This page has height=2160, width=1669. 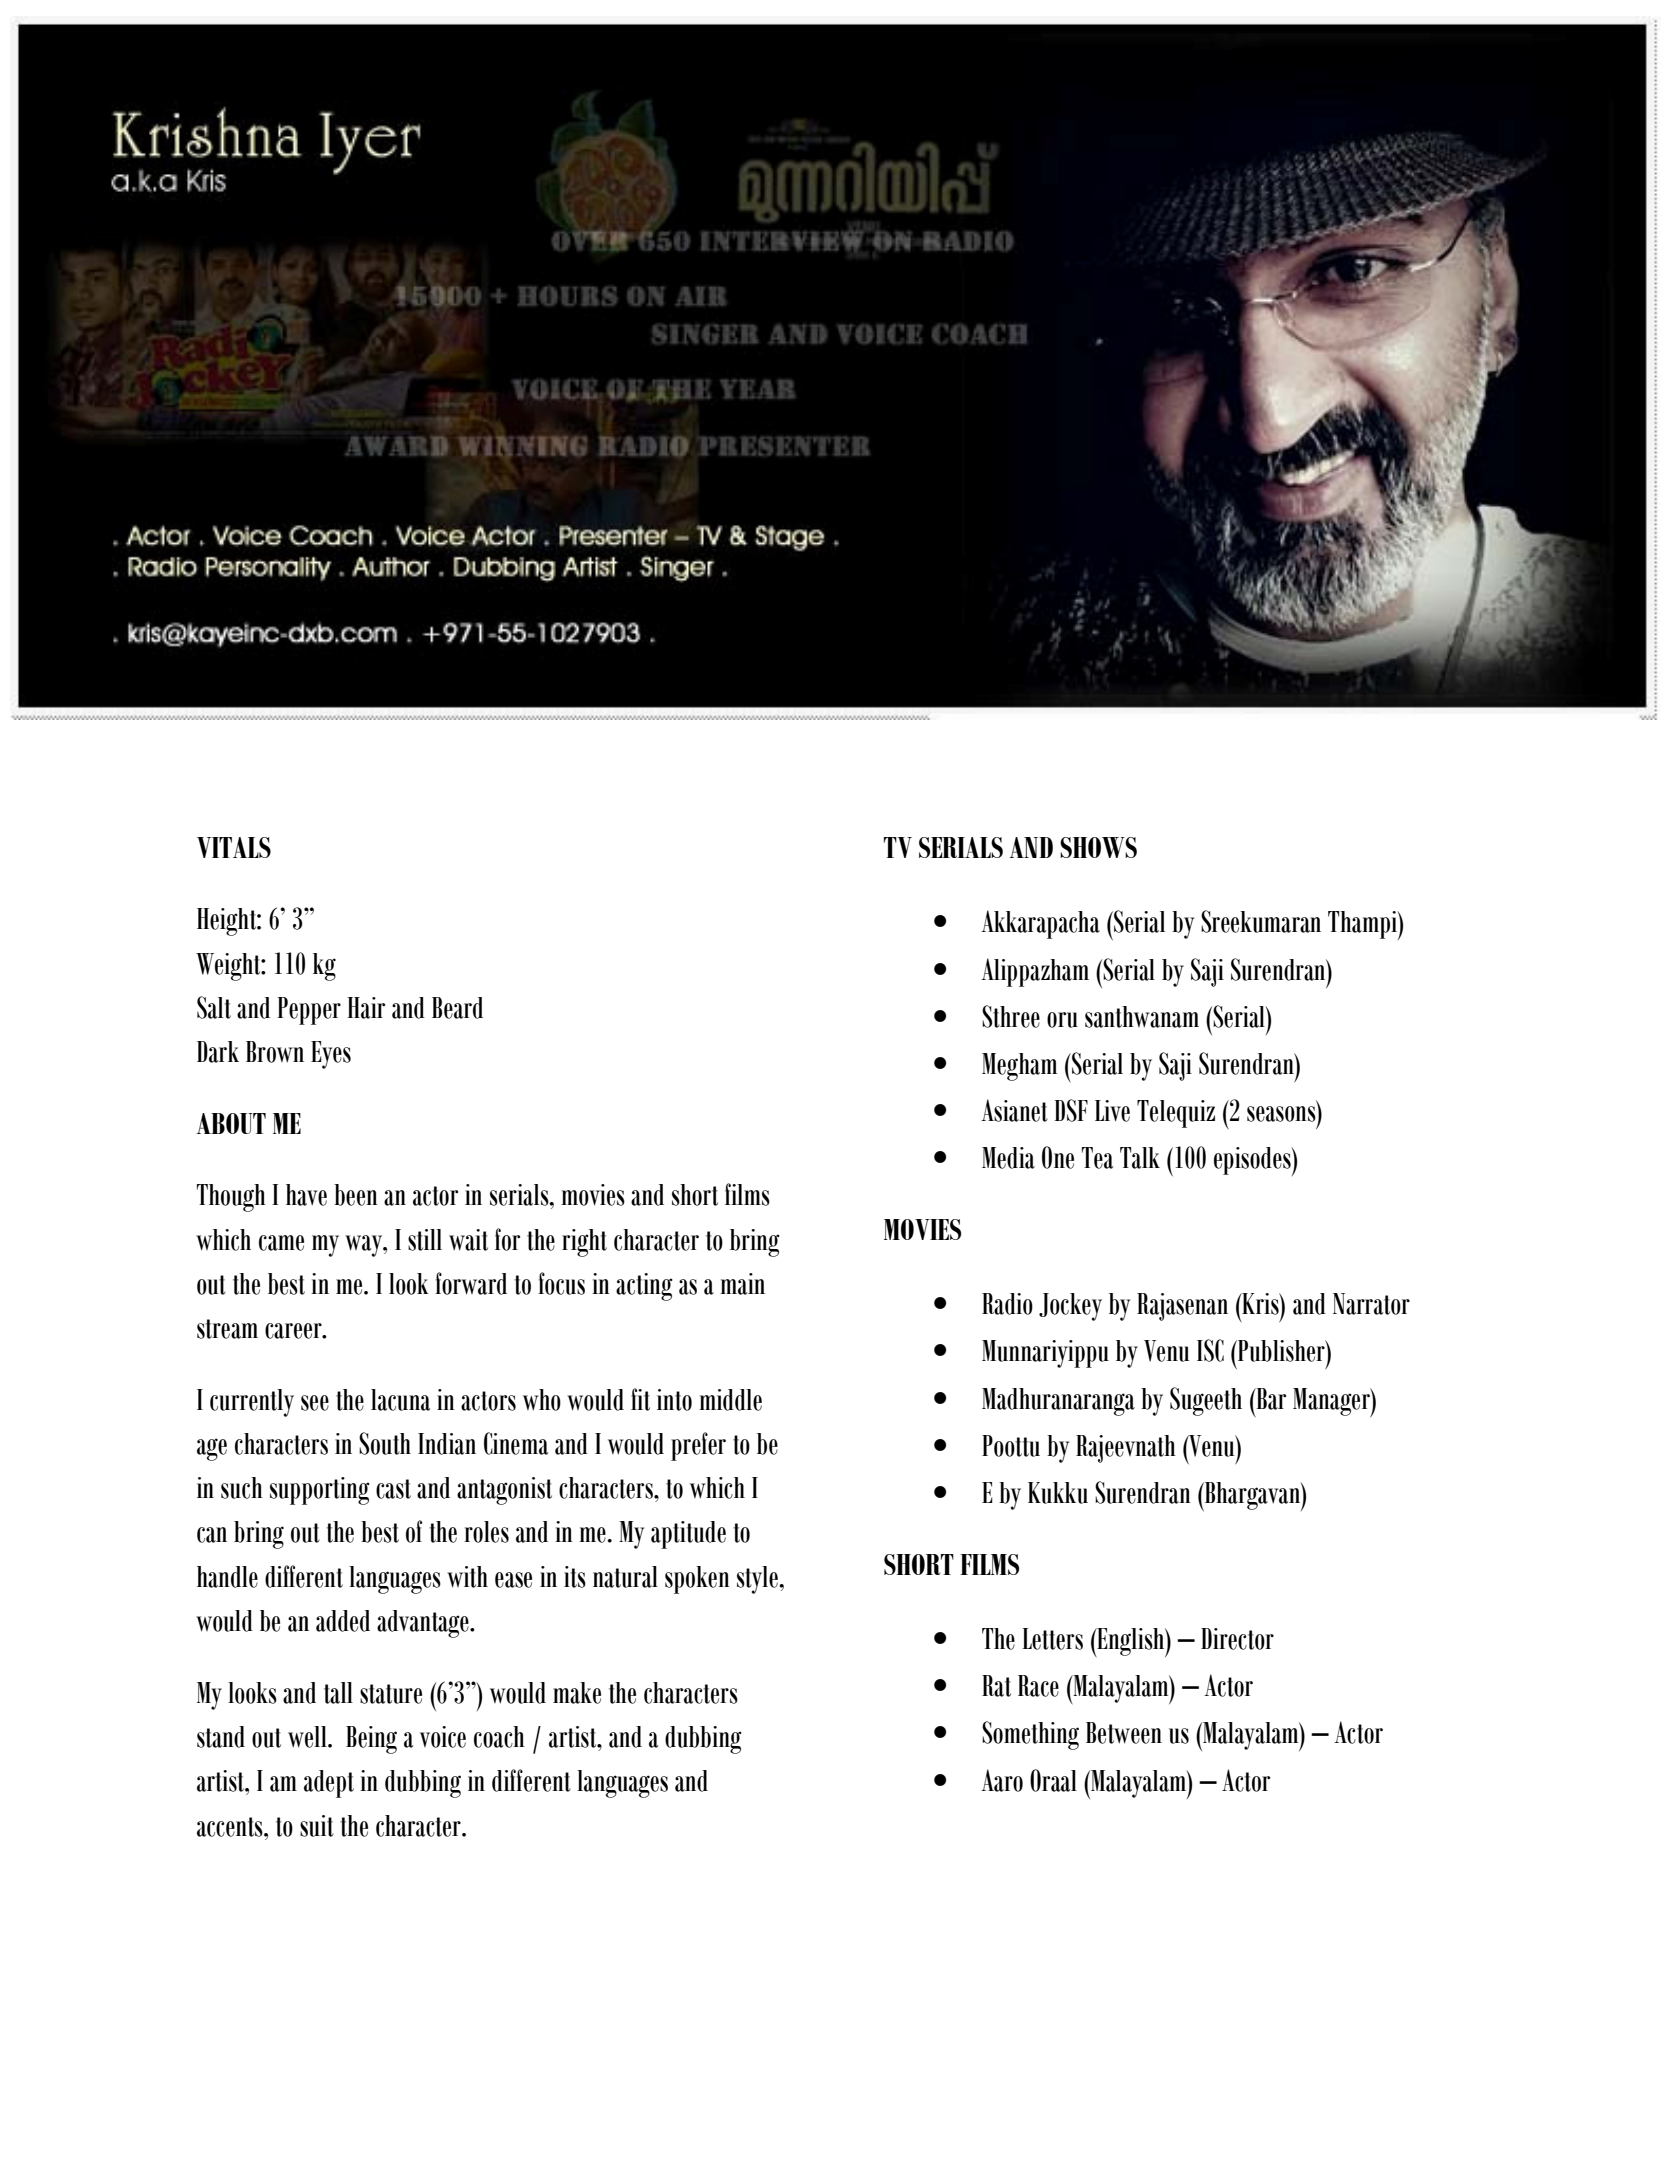 I want to click on stream, so click(x=227, y=1329).
